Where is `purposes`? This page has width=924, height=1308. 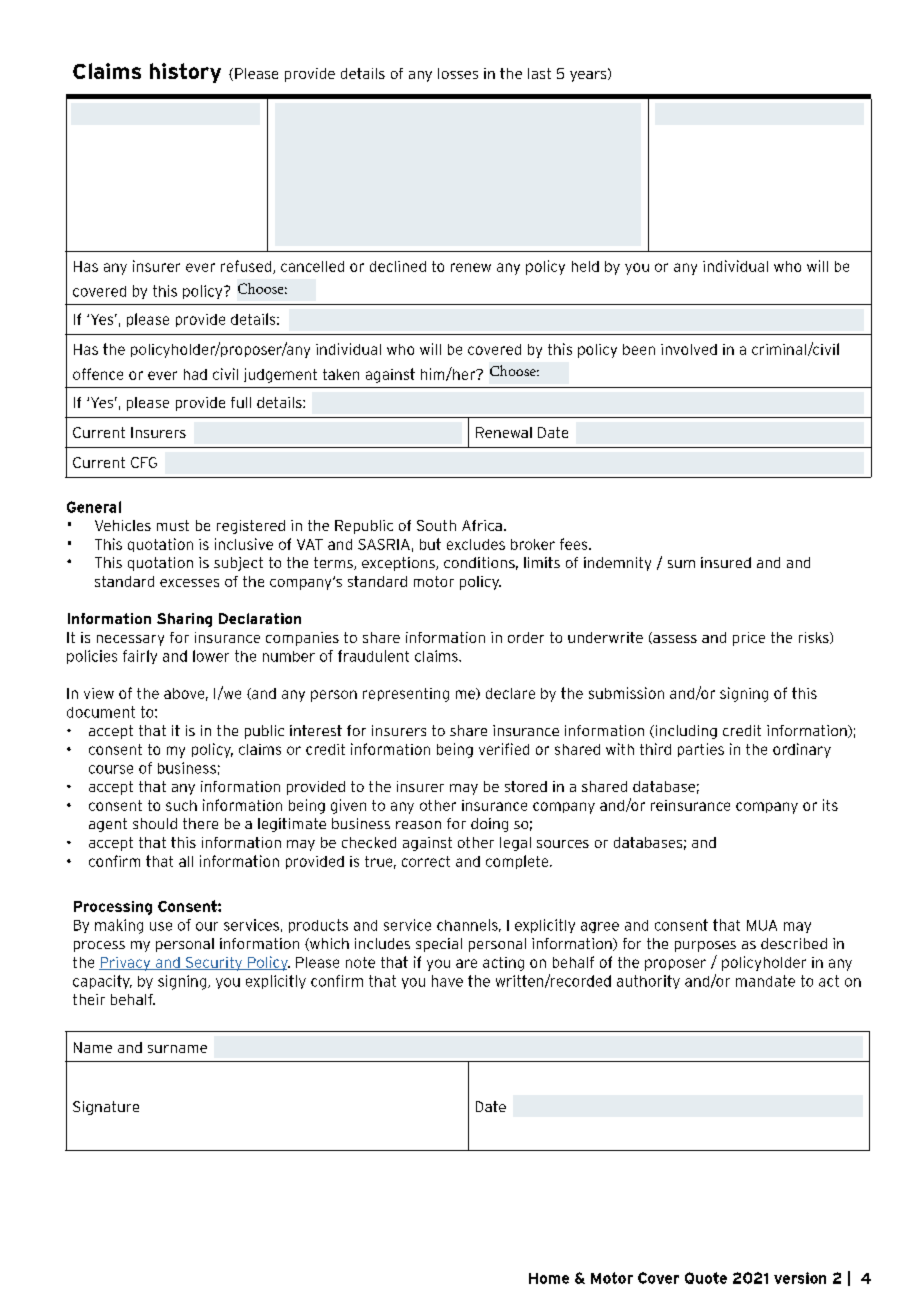 purposes is located at coordinates (705, 946).
